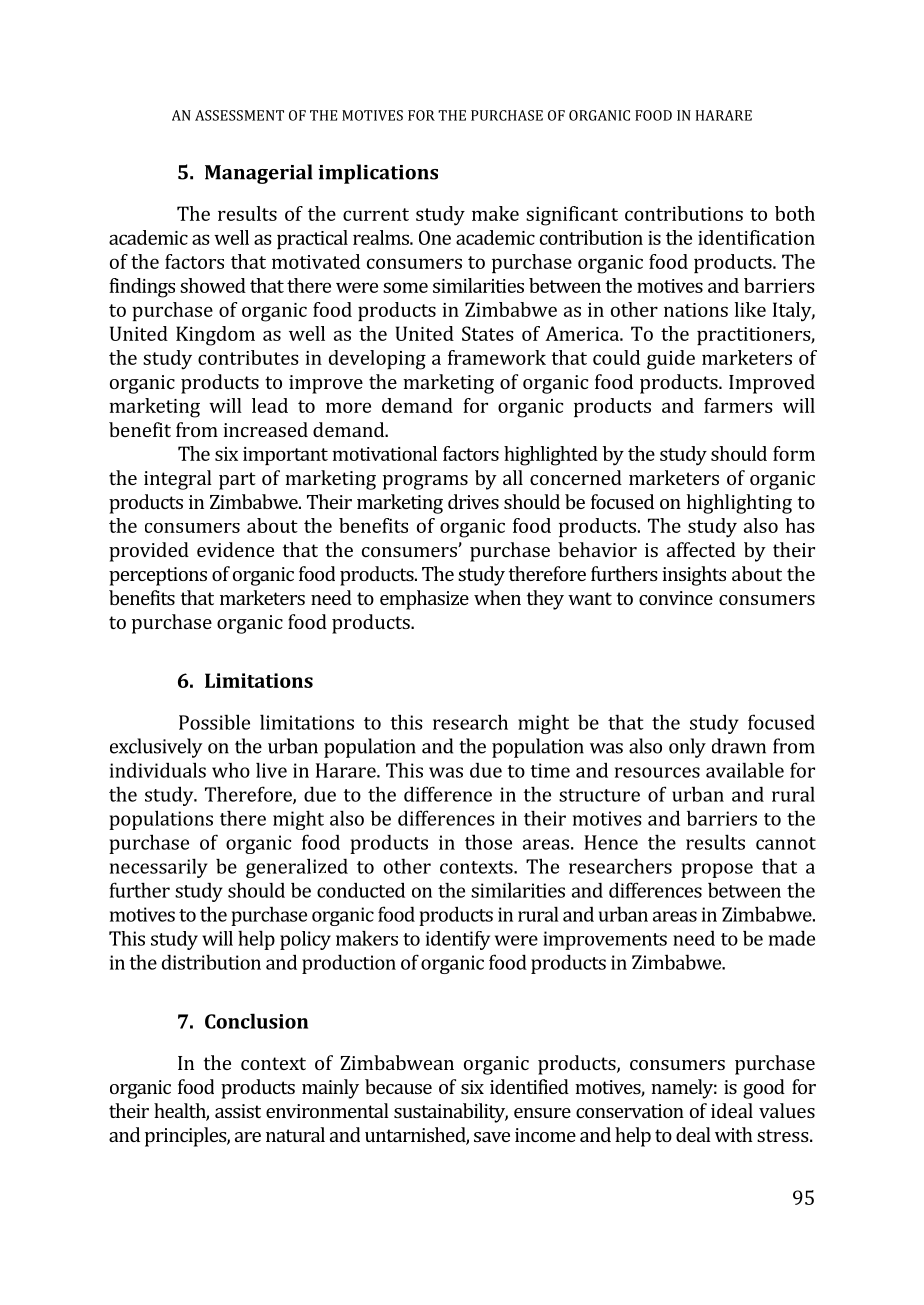 The height and width of the screenshot is (1305, 924). Describe the element at coordinates (239, 115) in the screenshot. I see `ASSESSMENT` at that location.
